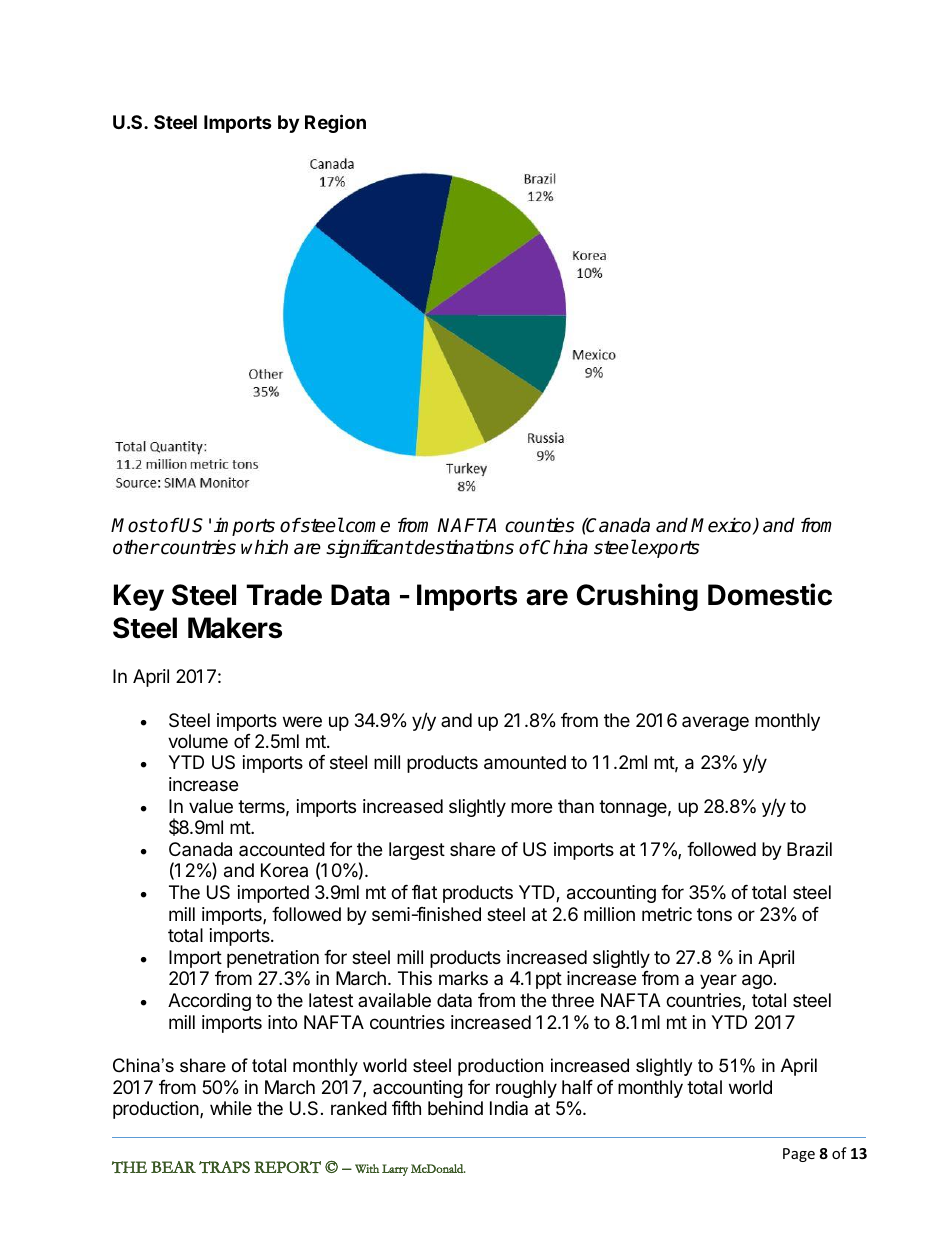 The width and height of the page is (952, 1233). Describe the element at coordinates (540, 525) in the page. I see `counties` at that location.
